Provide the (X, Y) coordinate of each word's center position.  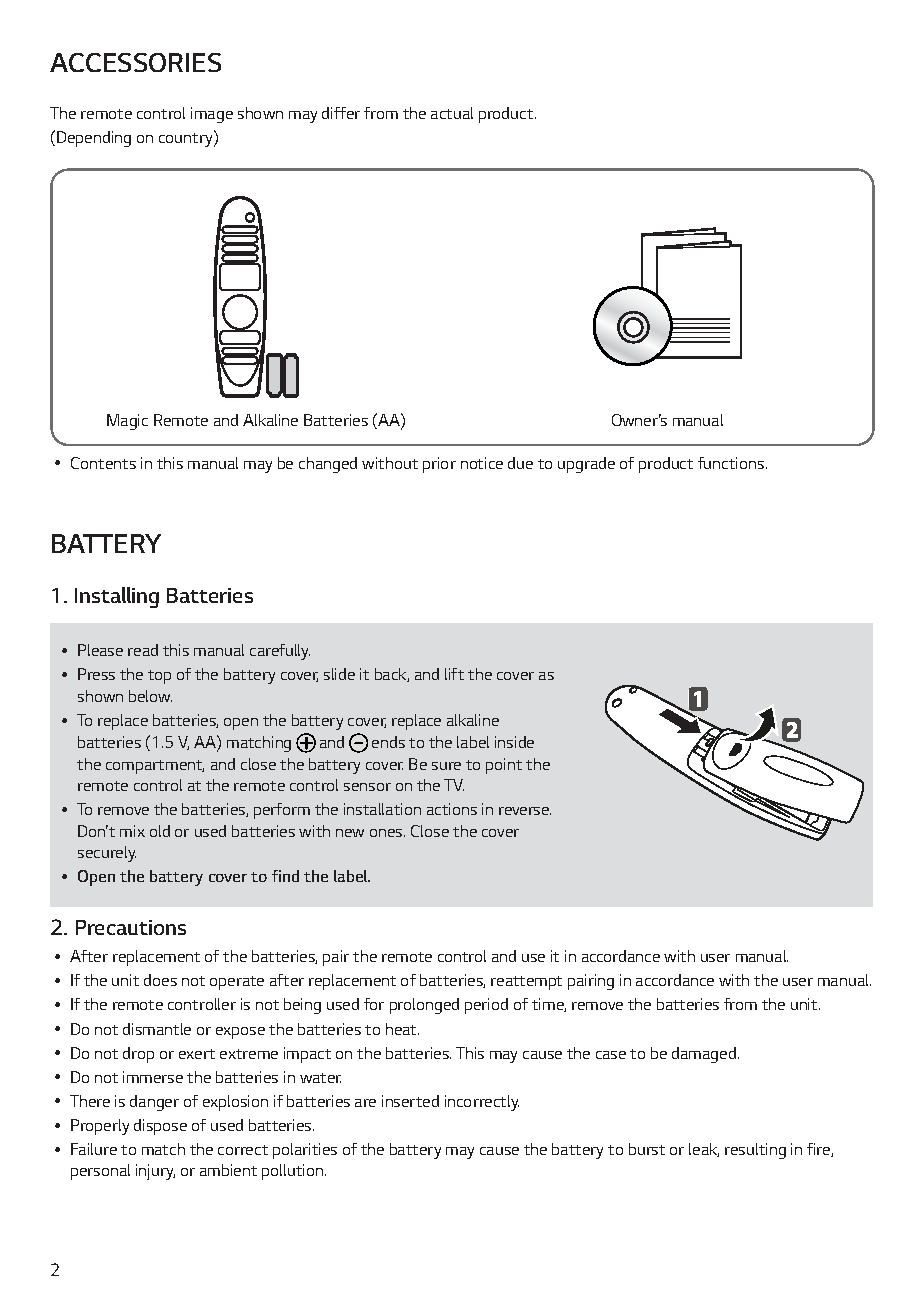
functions (732, 463)
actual (452, 113)
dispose (160, 1127)
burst (647, 1149)
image (212, 115)
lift (454, 674)
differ (341, 113)
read (143, 650)
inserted (410, 1101)
